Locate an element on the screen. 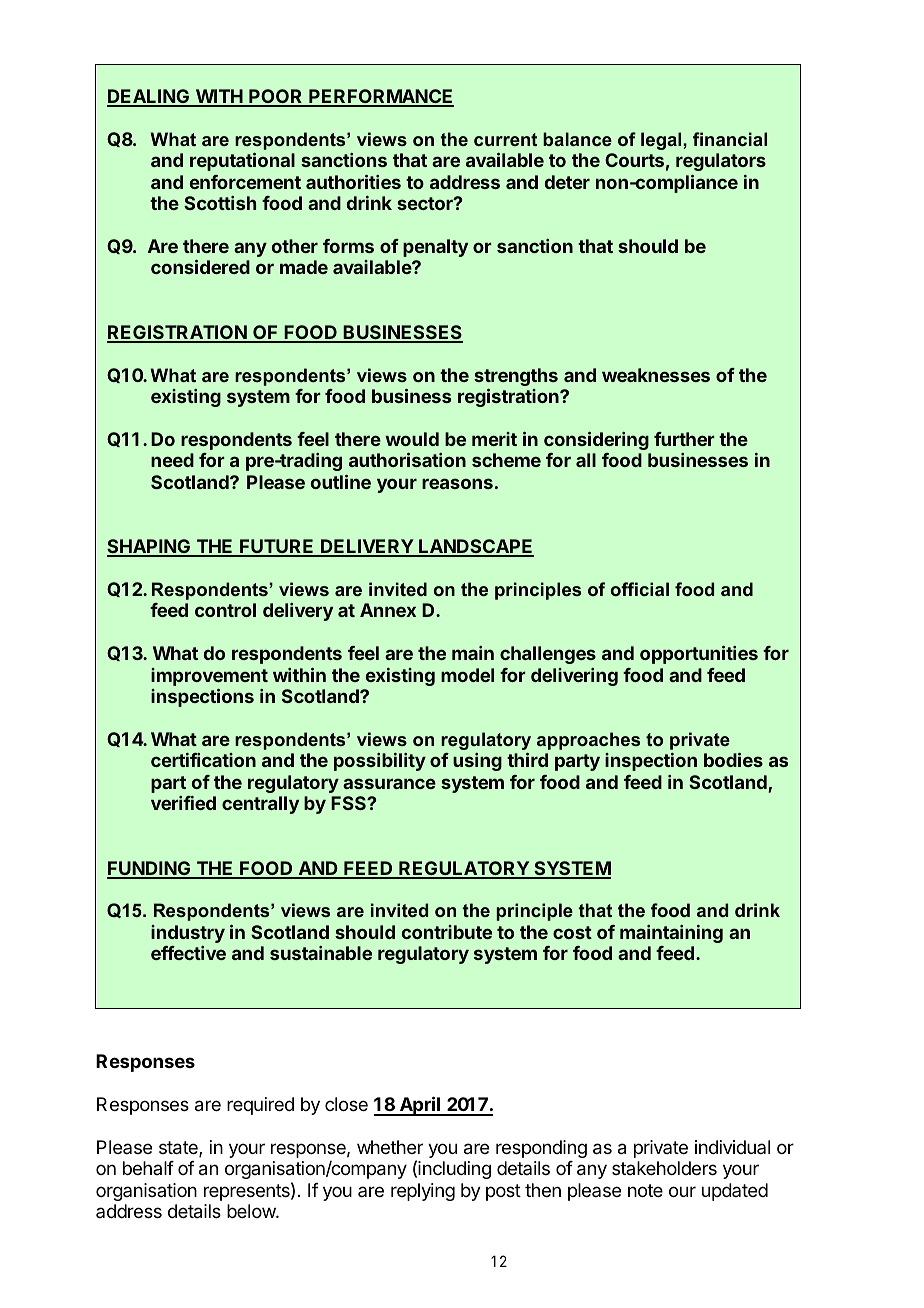  reasons is located at coordinates (457, 483).
